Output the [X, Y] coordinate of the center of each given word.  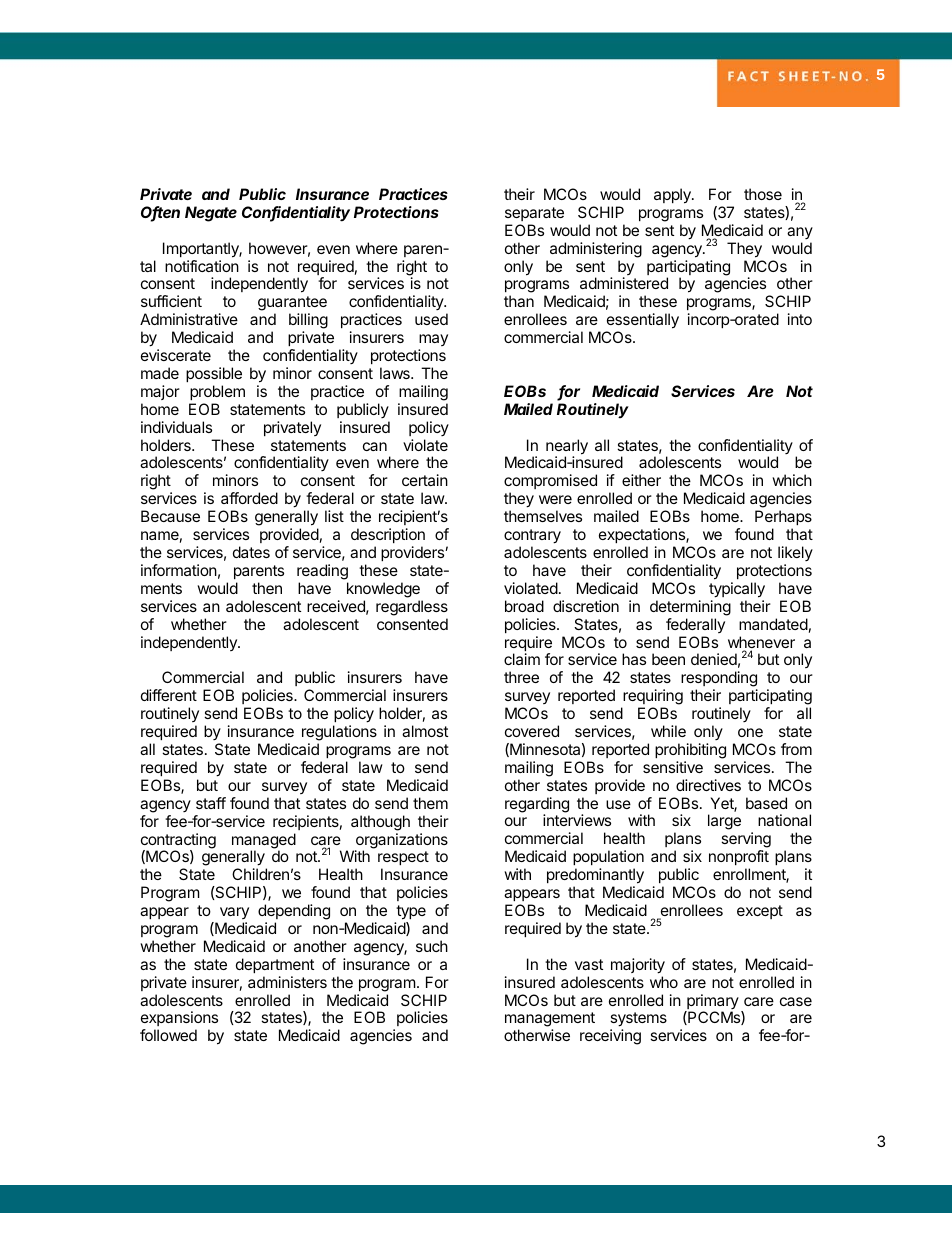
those [763, 194]
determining [690, 608]
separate [534, 214]
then [267, 588]
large [724, 822]
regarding [537, 806]
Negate [211, 214]
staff [211, 803]
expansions [179, 1020]
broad [524, 606]
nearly [567, 448]
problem [217, 392]
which [792, 480]
